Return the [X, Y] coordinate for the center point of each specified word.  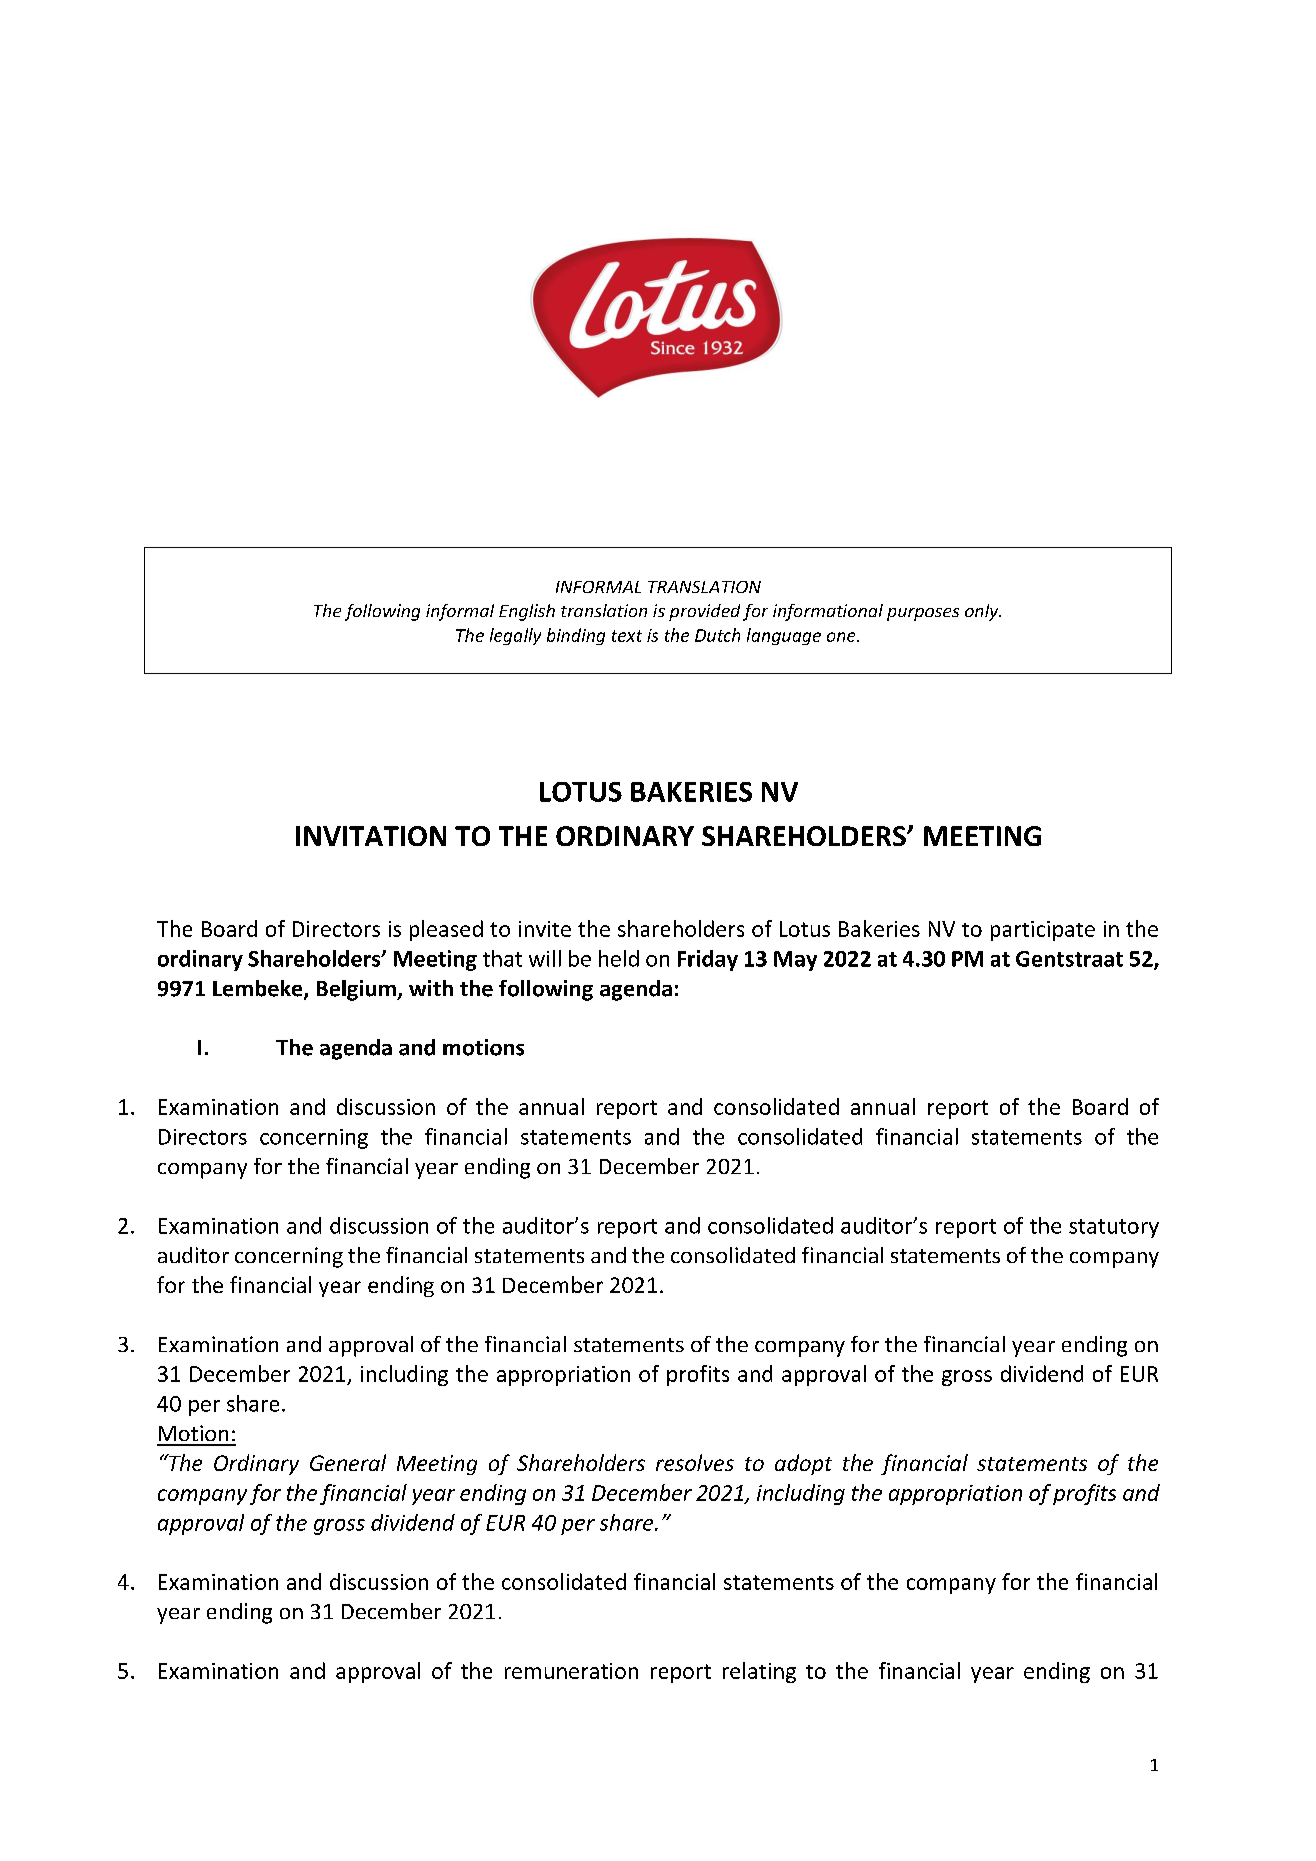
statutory [1114, 1228]
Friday [708, 960]
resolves [695, 1462]
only [983, 612]
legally [515, 636]
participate [1043, 931]
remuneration [571, 1671]
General [348, 1462]
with [431, 988]
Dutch [717, 635]
